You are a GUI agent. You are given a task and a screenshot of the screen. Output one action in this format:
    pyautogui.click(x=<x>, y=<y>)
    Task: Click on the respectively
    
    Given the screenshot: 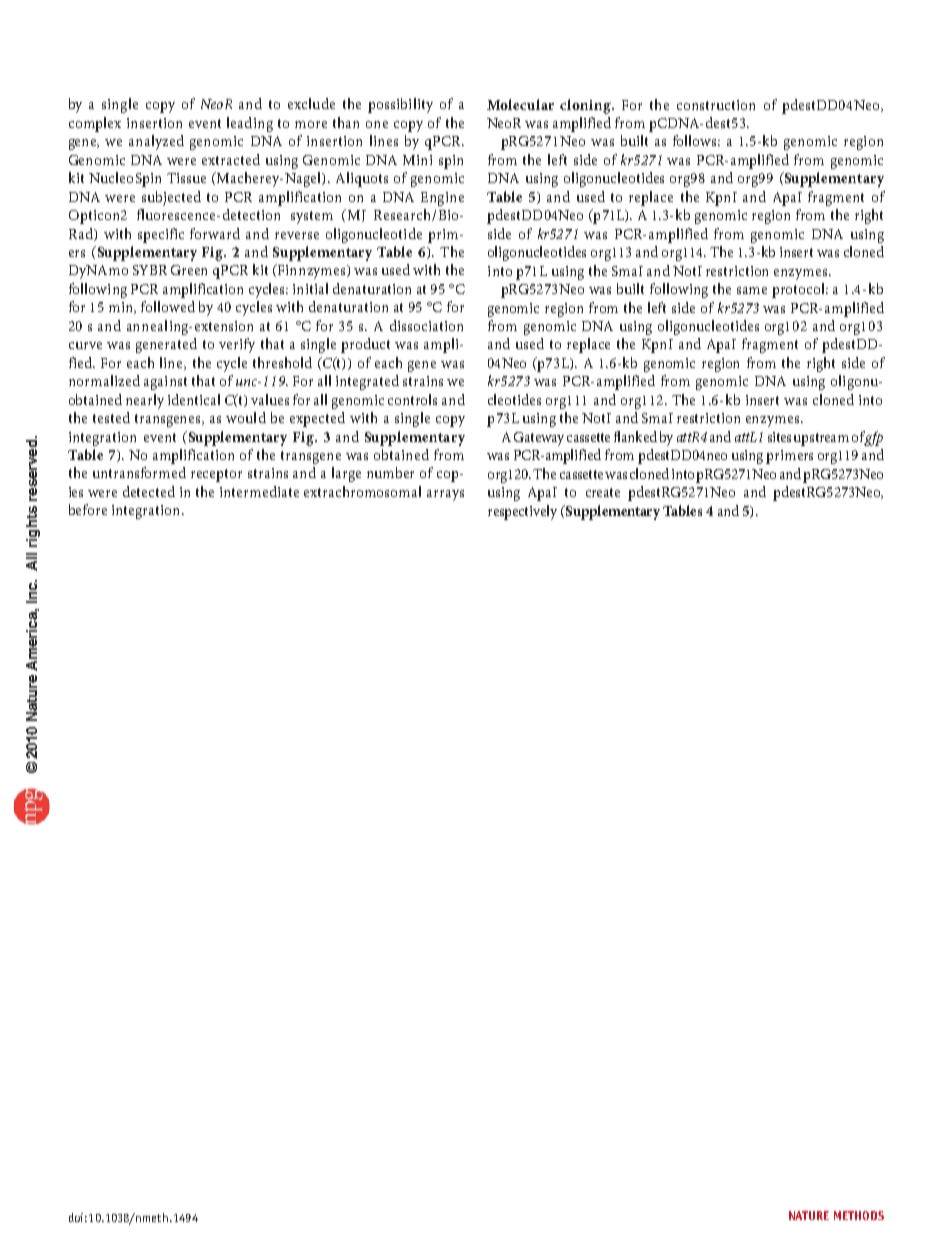 What is the action you would take?
    pyautogui.click(x=522, y=512)
